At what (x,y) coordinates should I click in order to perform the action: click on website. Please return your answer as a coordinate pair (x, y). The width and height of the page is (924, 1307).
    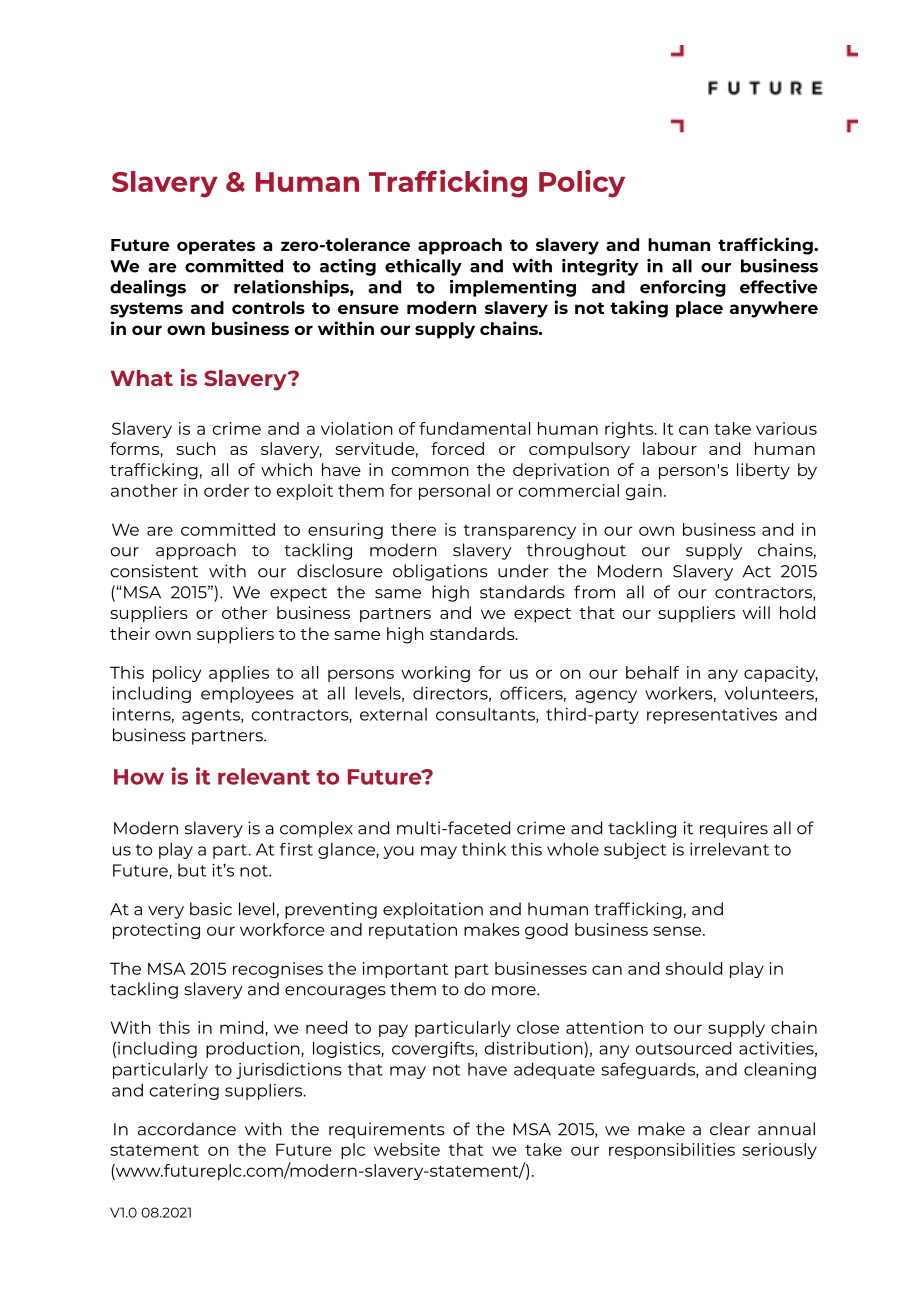
    Looking at the image, I should click on (407, 1149).
